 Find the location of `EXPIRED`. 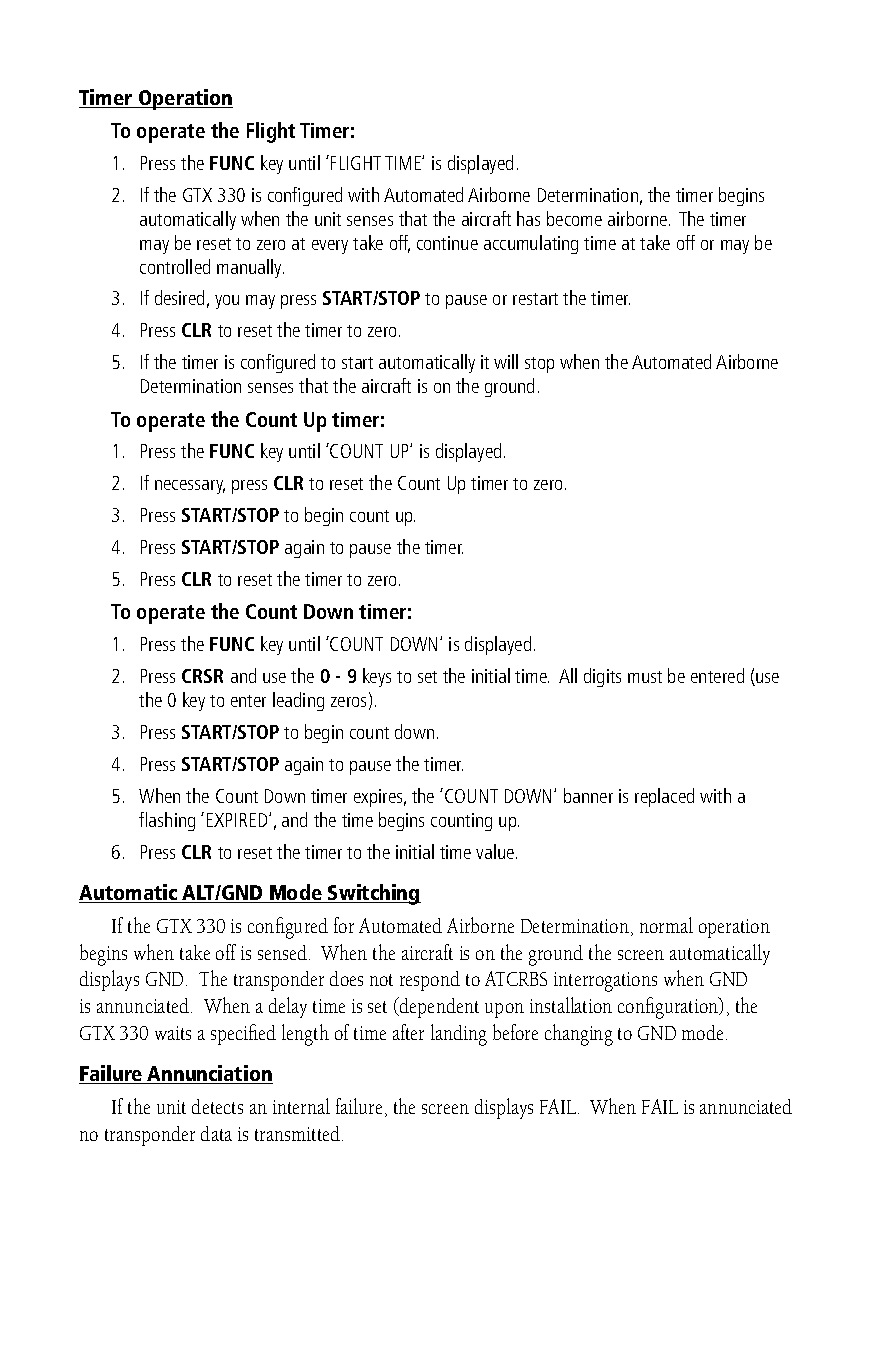

EXPIRED is located at coordinates (238, 820).
